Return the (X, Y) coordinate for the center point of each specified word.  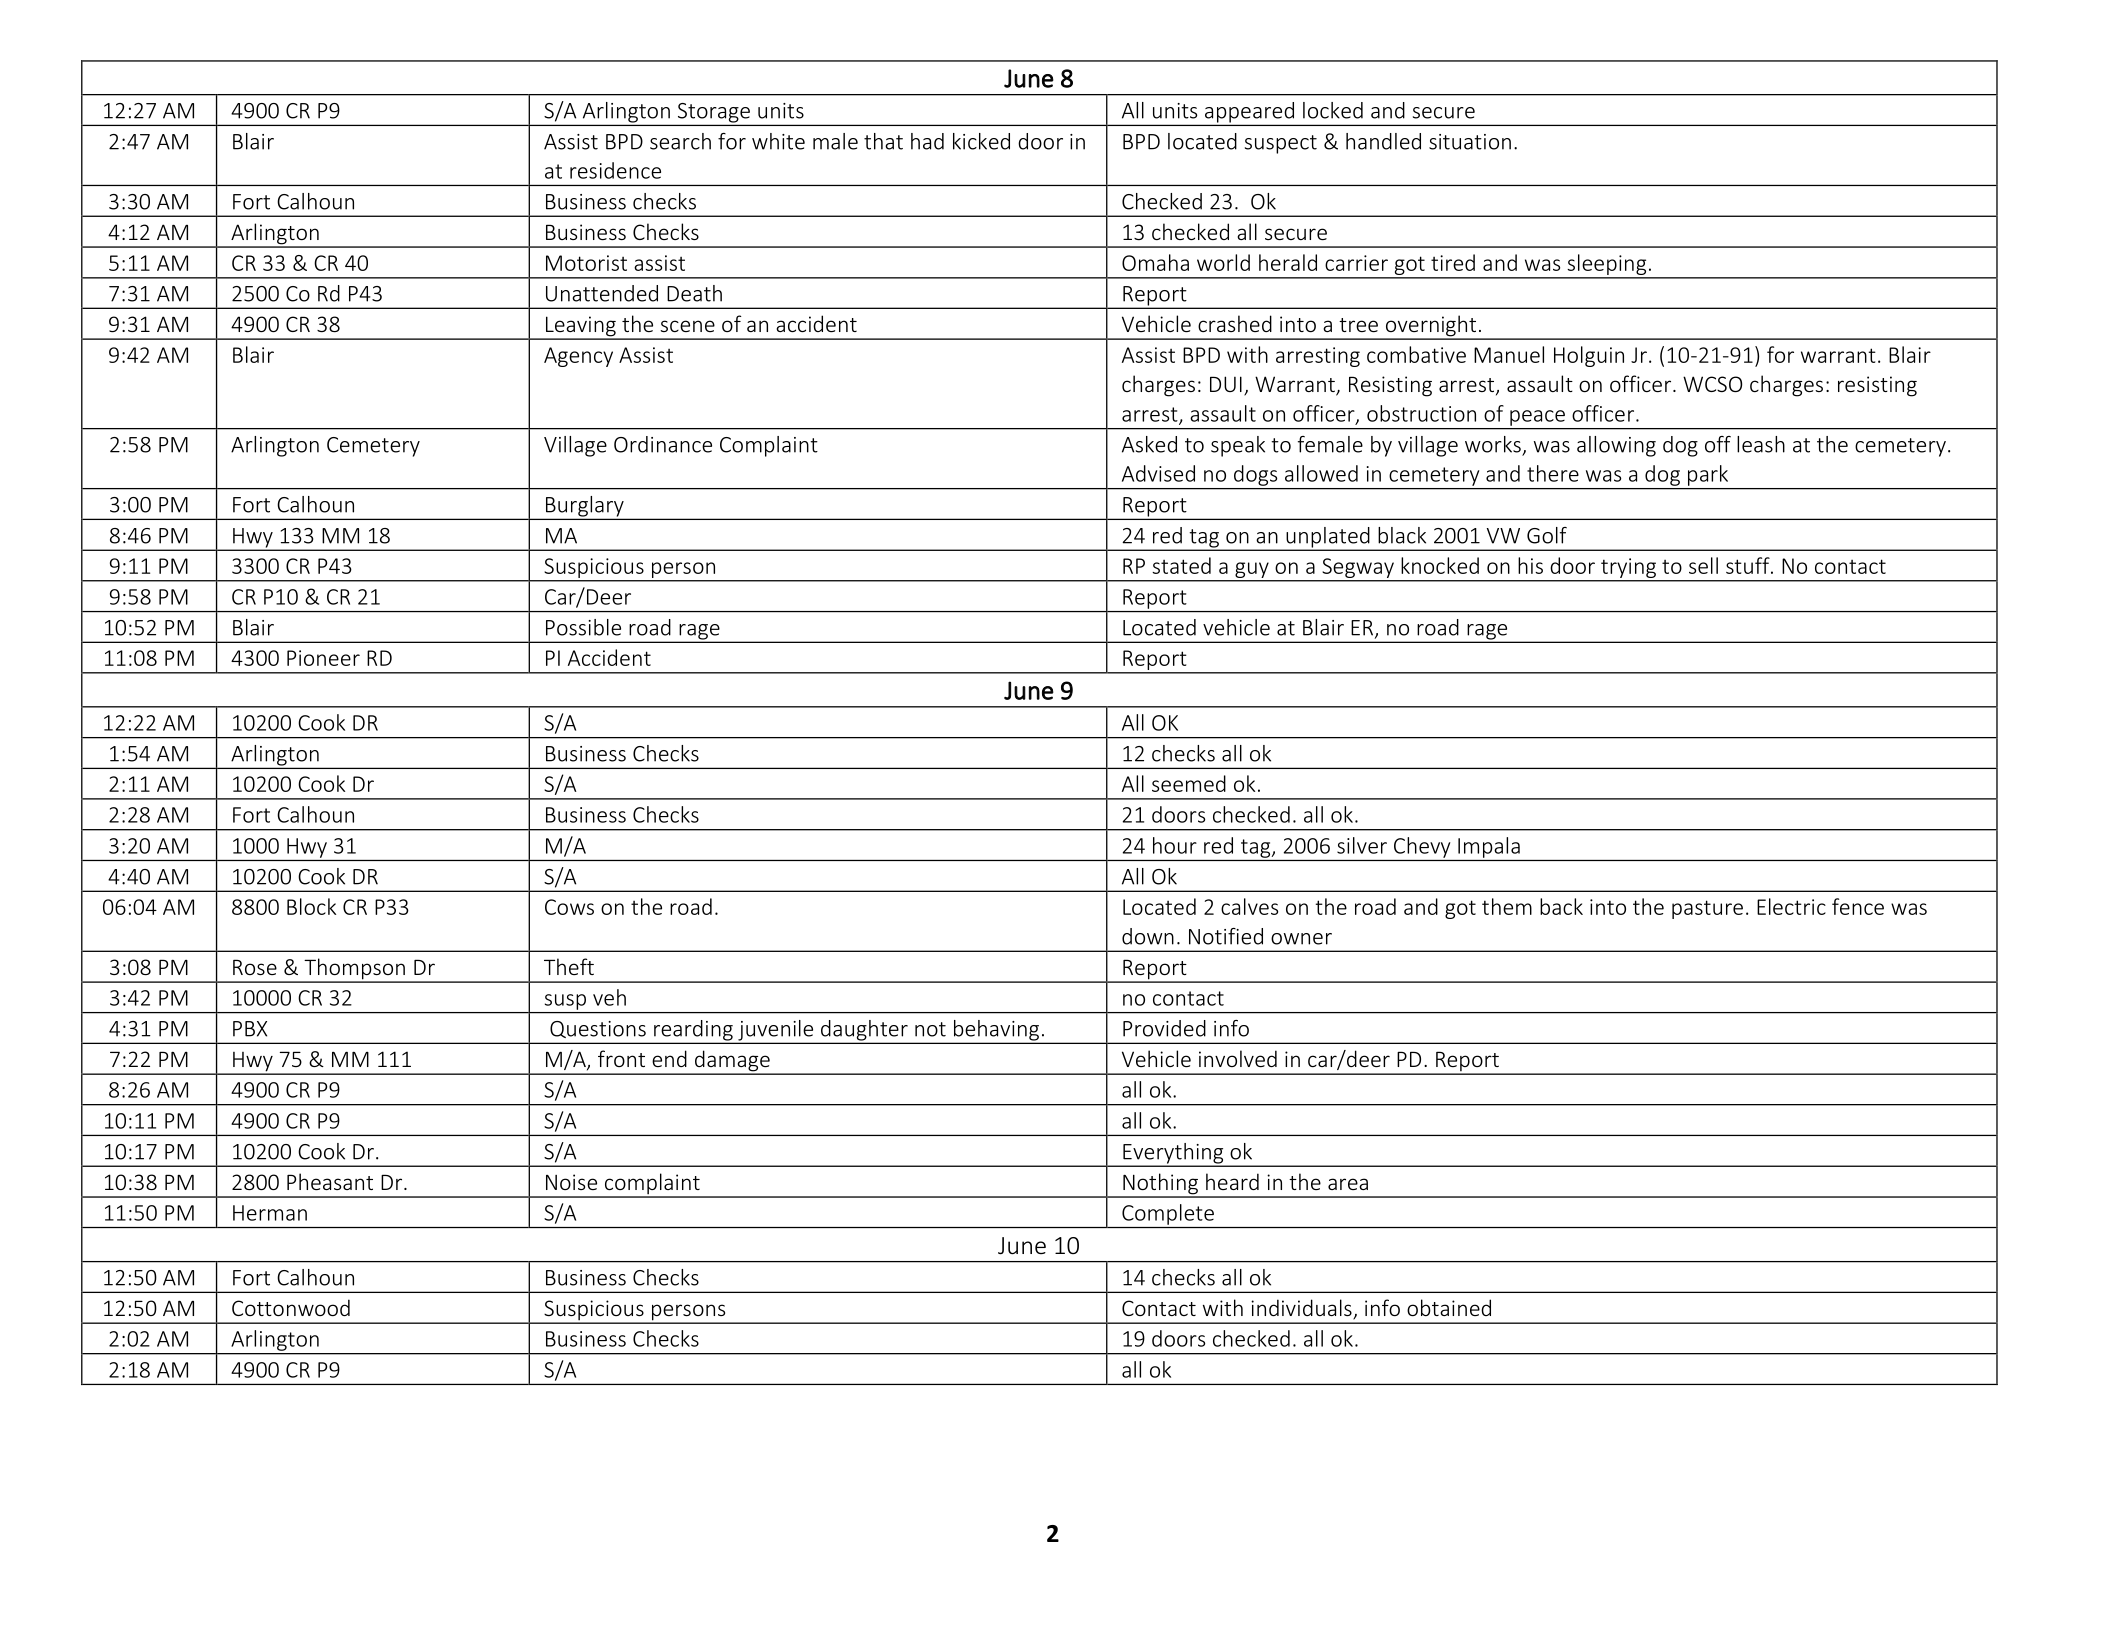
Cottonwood (291, 1307)
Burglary (584, 507)
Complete (1168, 1214)
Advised (1158, 473)
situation (1470, 142)
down (1148, 936)
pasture (1707, 909)
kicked (981, 141)
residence (615, 170)
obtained (1449, 1307)
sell (1703, 565)
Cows (569, 907)
